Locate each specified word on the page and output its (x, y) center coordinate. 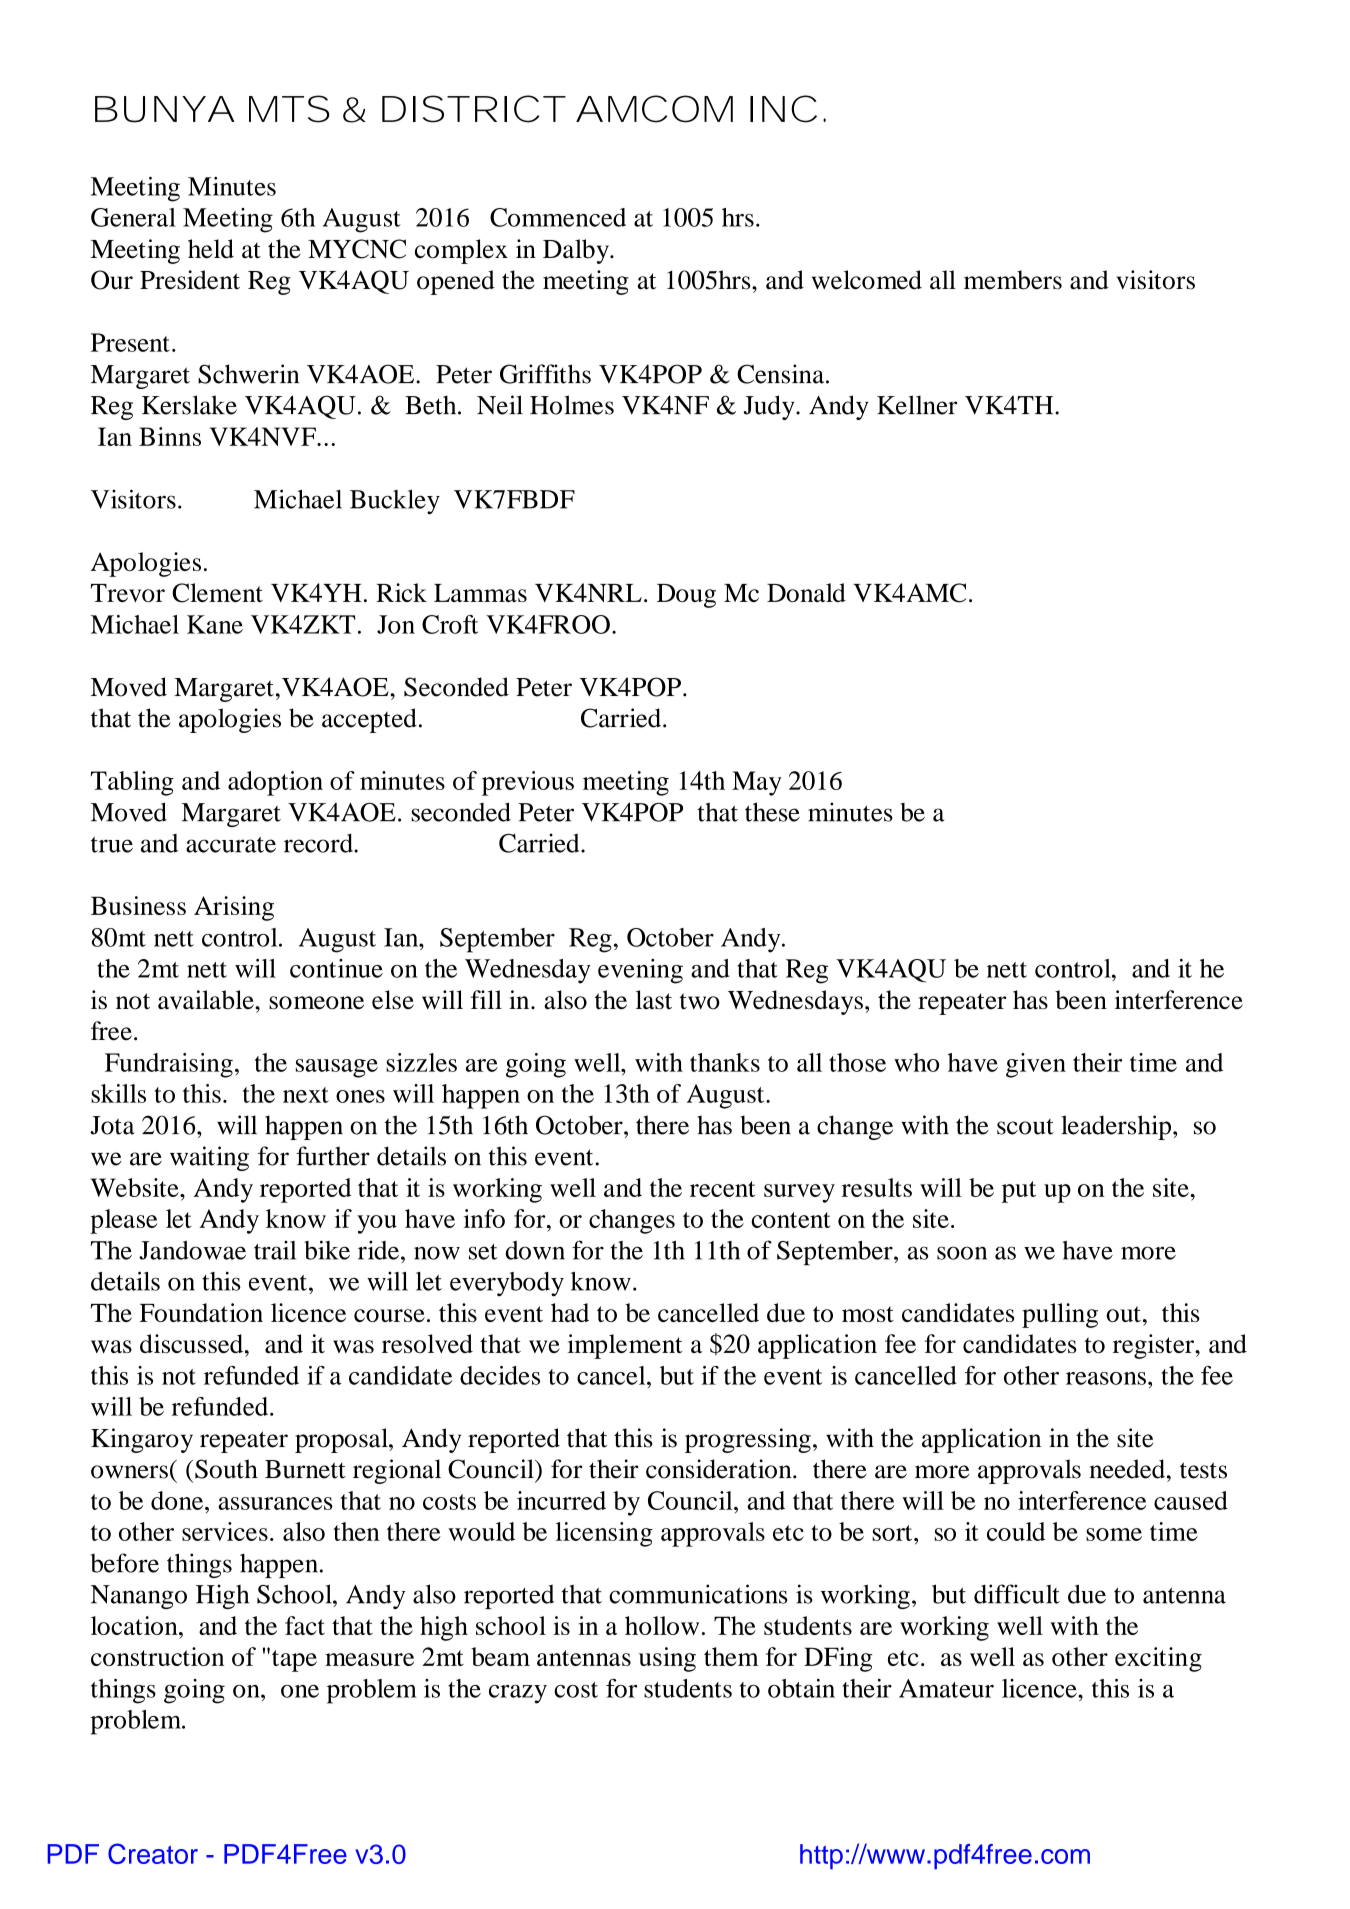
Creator (153, 1853)
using (667, 1659)
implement (625, 1346)
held (211, 249)
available (207, 1000)
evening (640, 971)
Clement (217, 593)
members (1013, 280)
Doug (686, 596)
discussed (193, 1343)
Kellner (917, 405)
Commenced (558, 217)
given (1036, 1065)
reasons (1106, 1378)
